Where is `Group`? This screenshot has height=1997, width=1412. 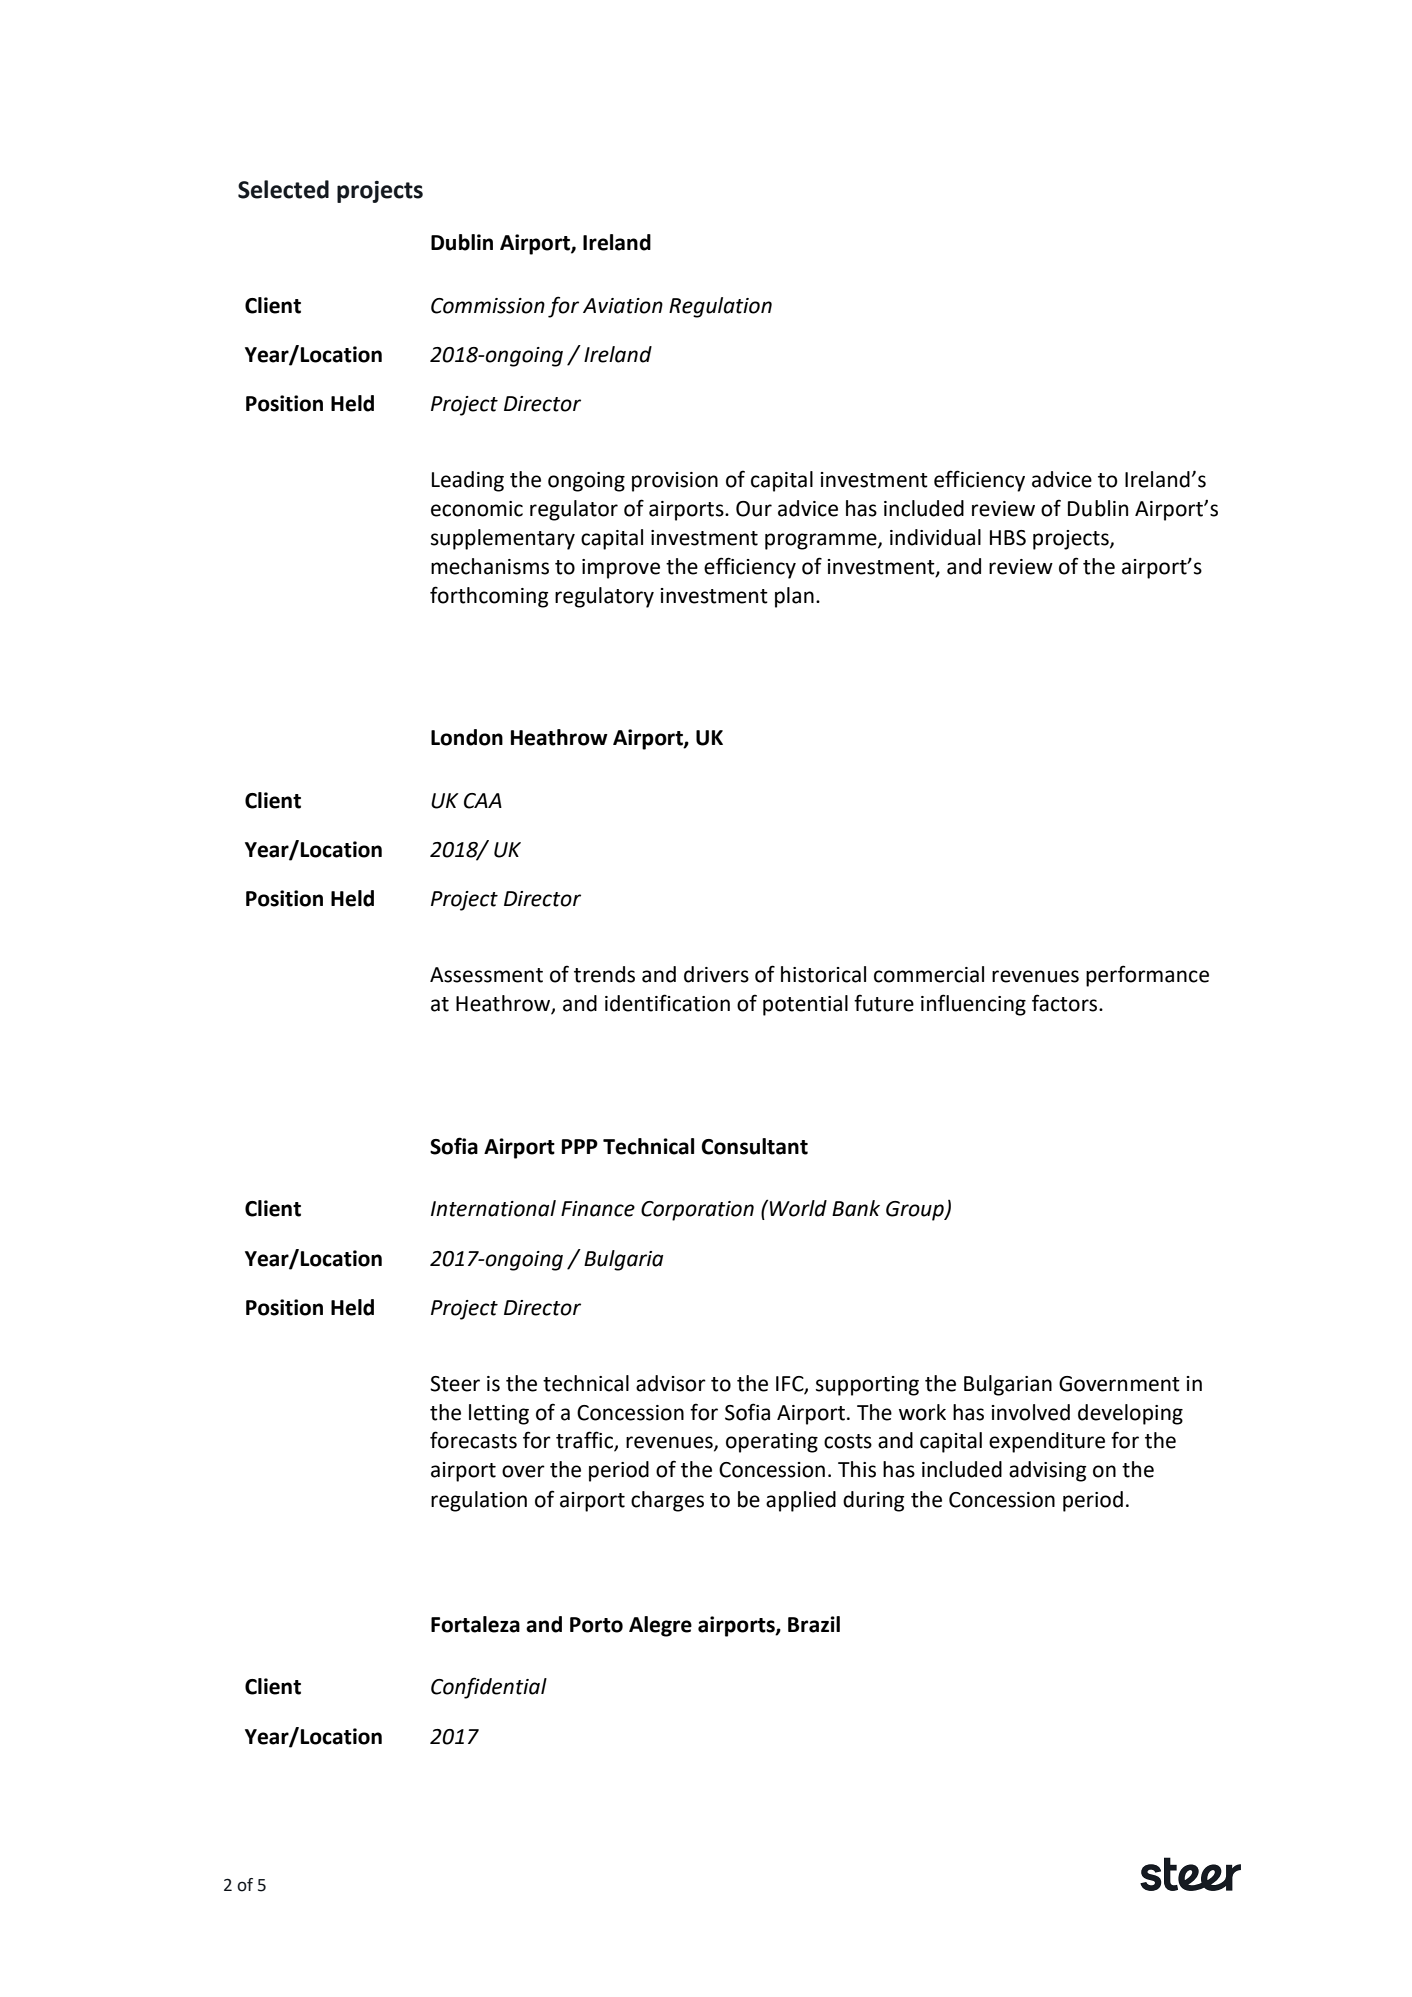
Group is located at coordinates (916, 1211).
